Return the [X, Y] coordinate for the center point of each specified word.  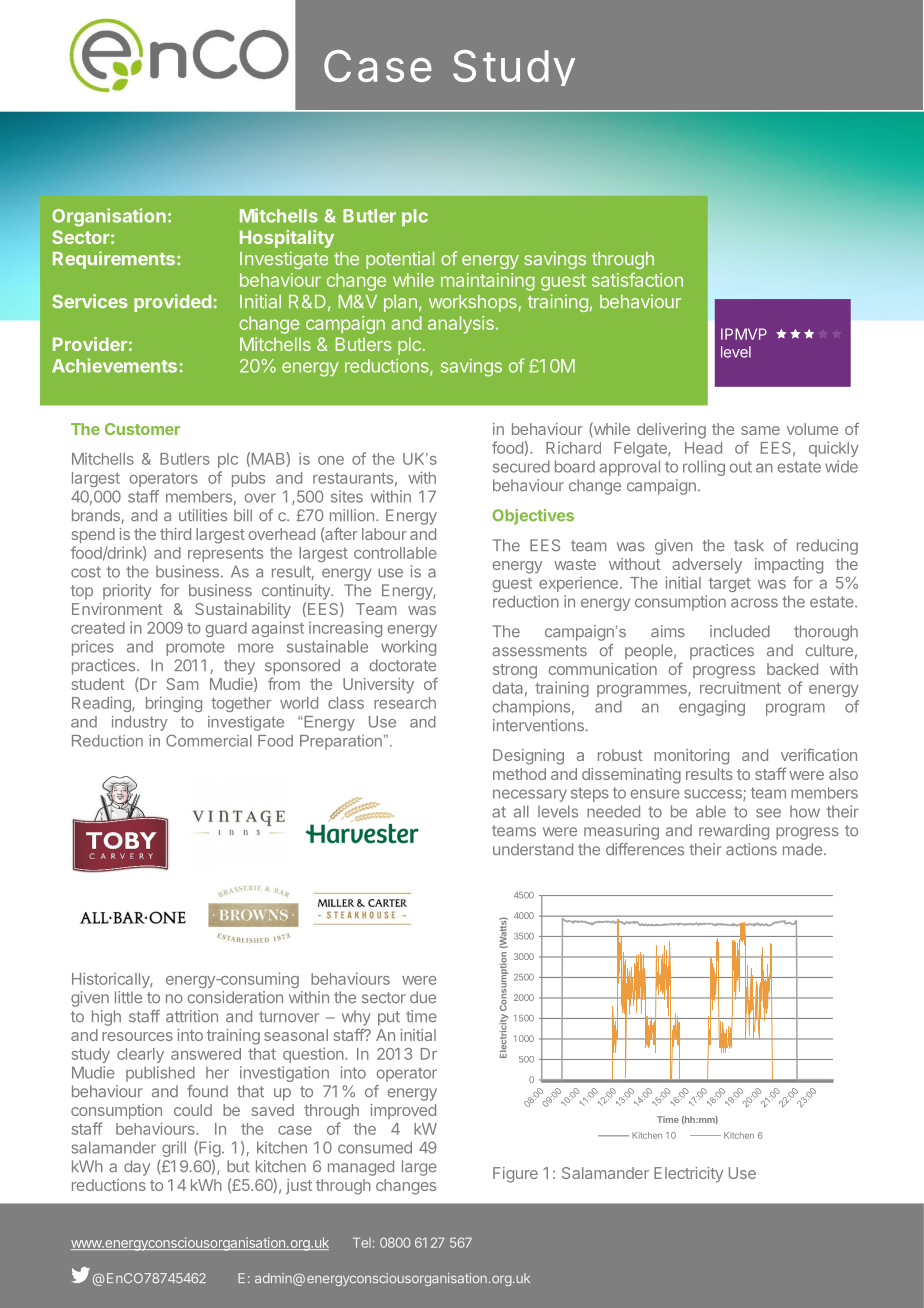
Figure [515, 1175]
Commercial [209, 740]
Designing [528, 757]
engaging [712, 708]
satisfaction [637, 279]
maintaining [488, 282]
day [137, 1168]
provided [172, 303]
